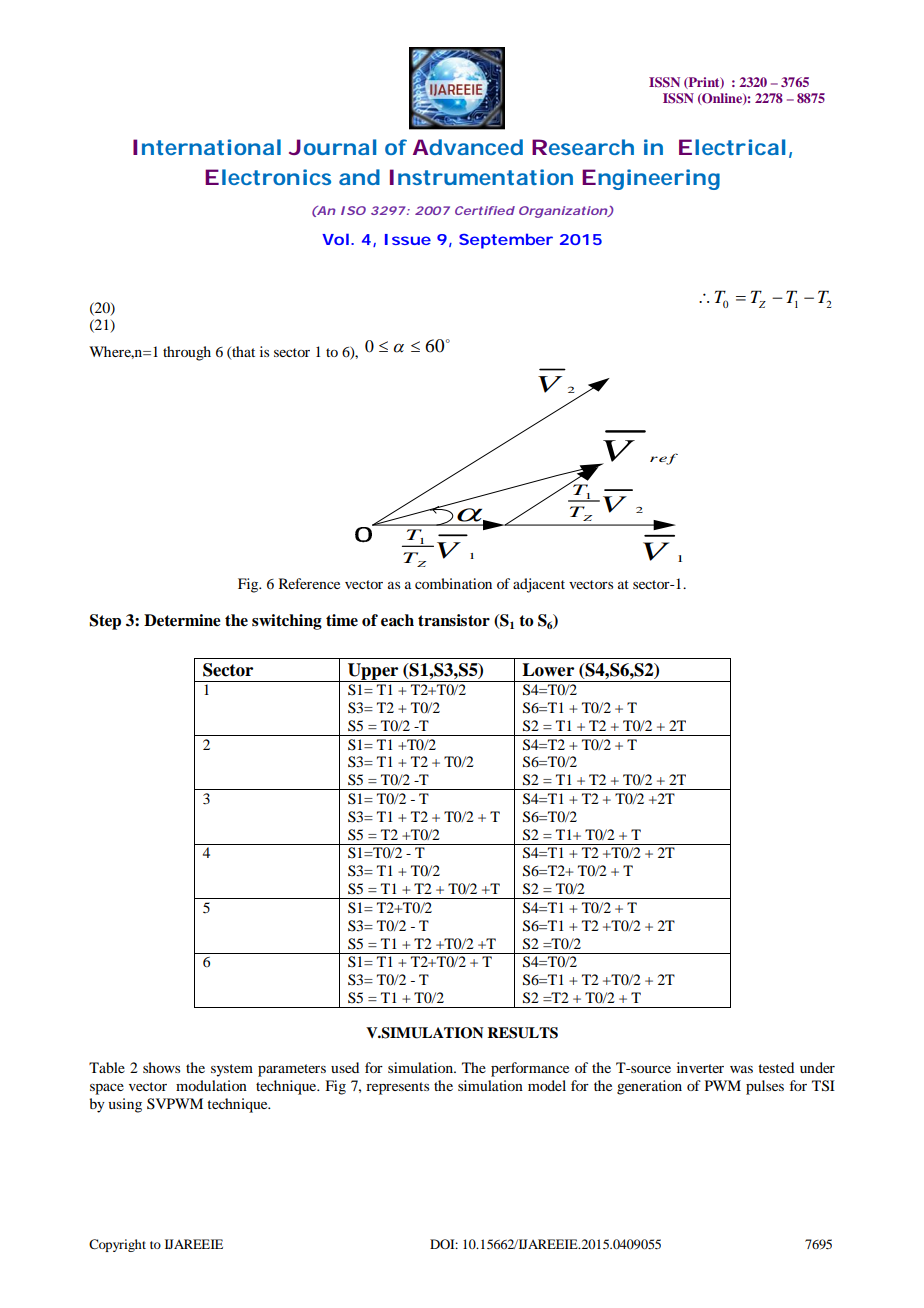 The width and height of the image is (924, 1308). I want to click on Electrical, so click(732, 147).
